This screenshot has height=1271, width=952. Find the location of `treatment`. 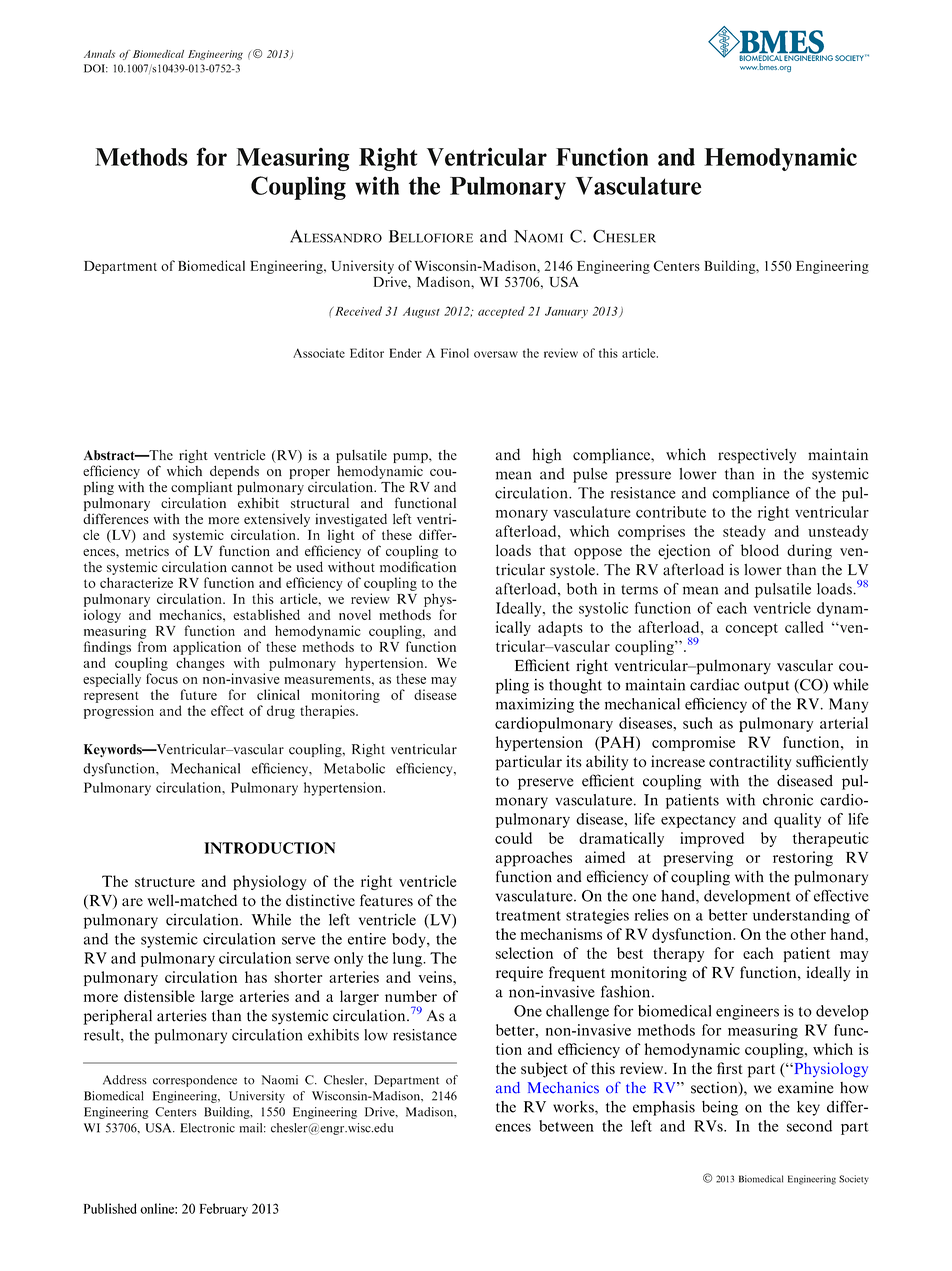

treatment is located at coordinates (528, 916).
